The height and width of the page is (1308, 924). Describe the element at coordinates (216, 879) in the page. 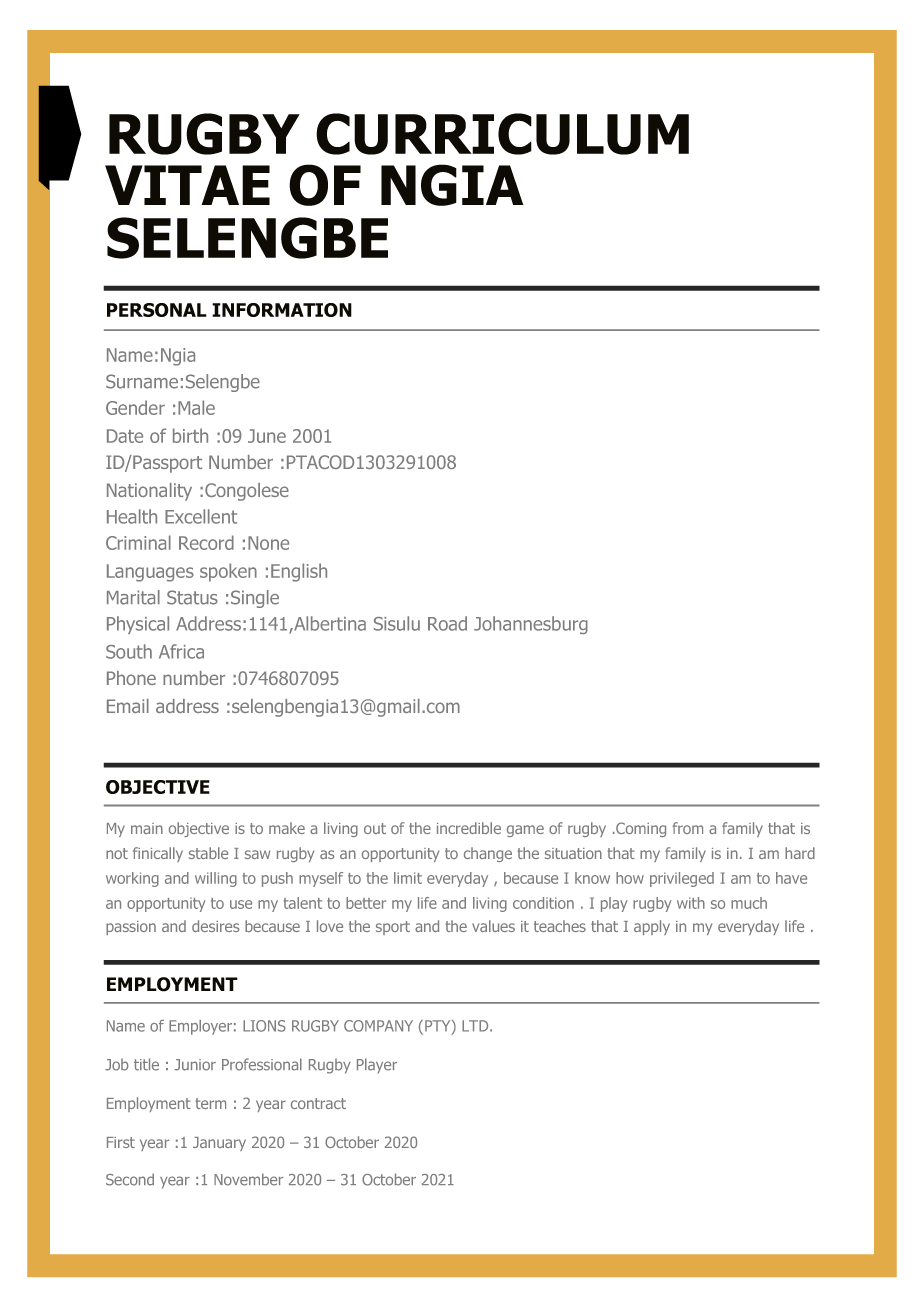

I see `willing` at that location.
